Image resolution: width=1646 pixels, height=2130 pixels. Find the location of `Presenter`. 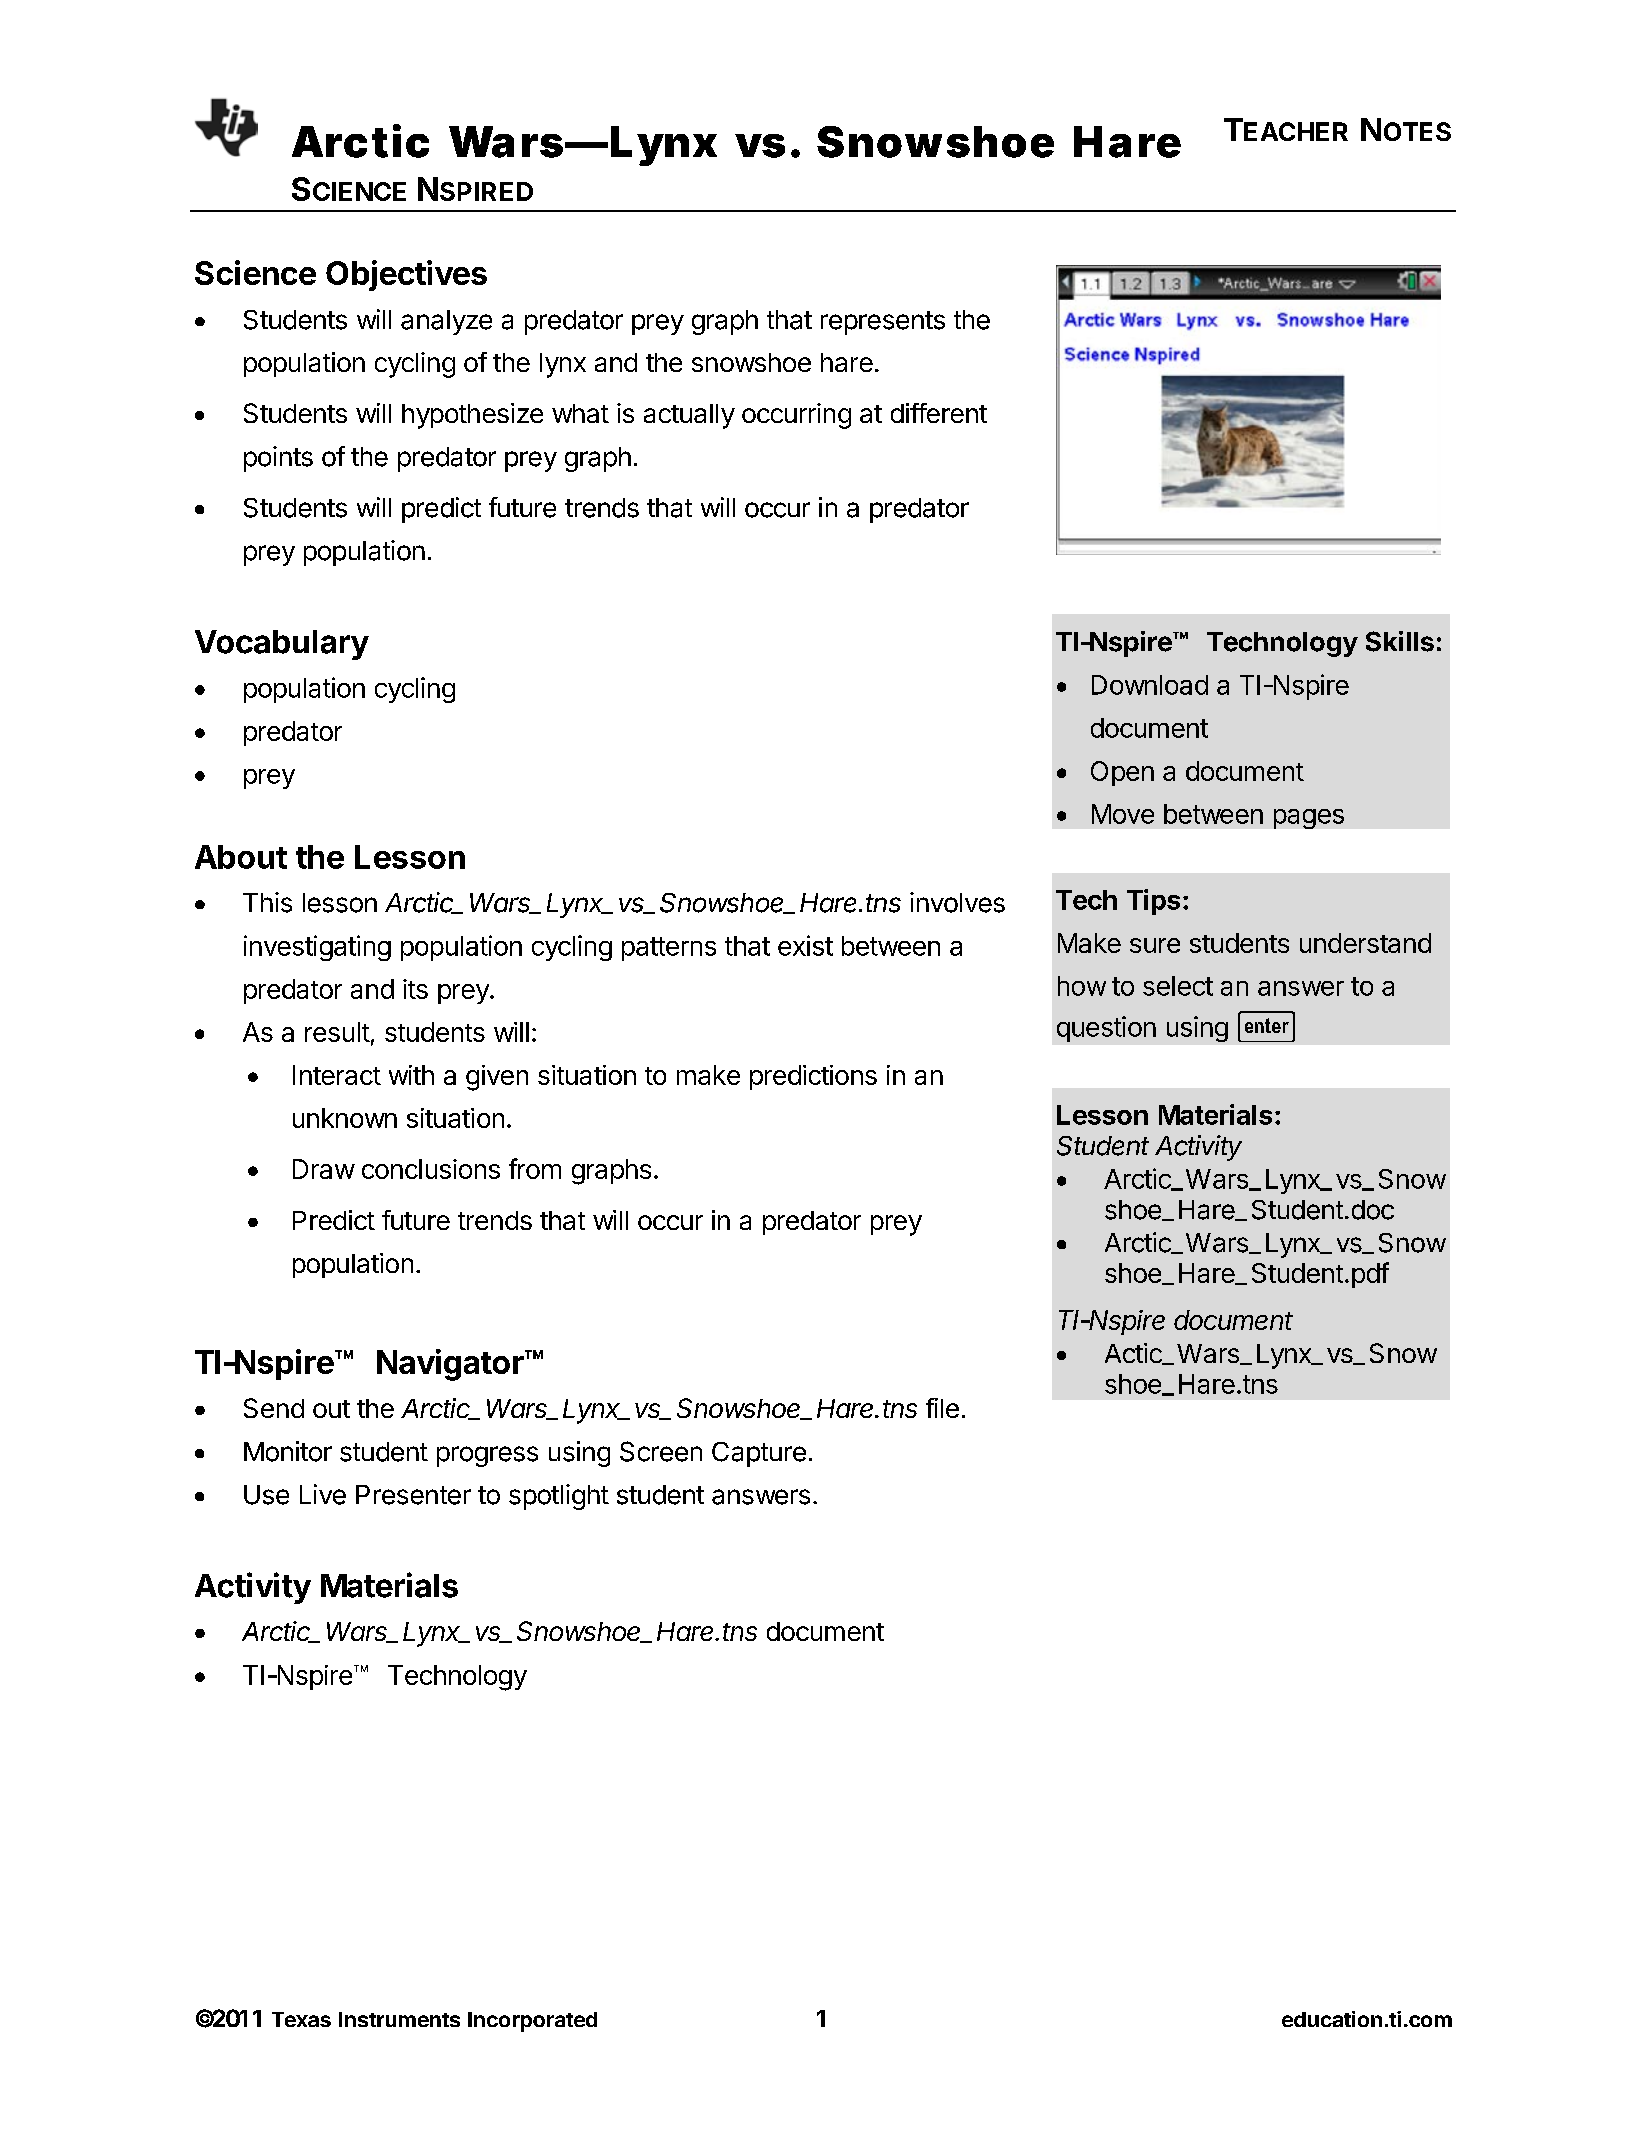

Presenter is located at coordinates (413, 1495).
